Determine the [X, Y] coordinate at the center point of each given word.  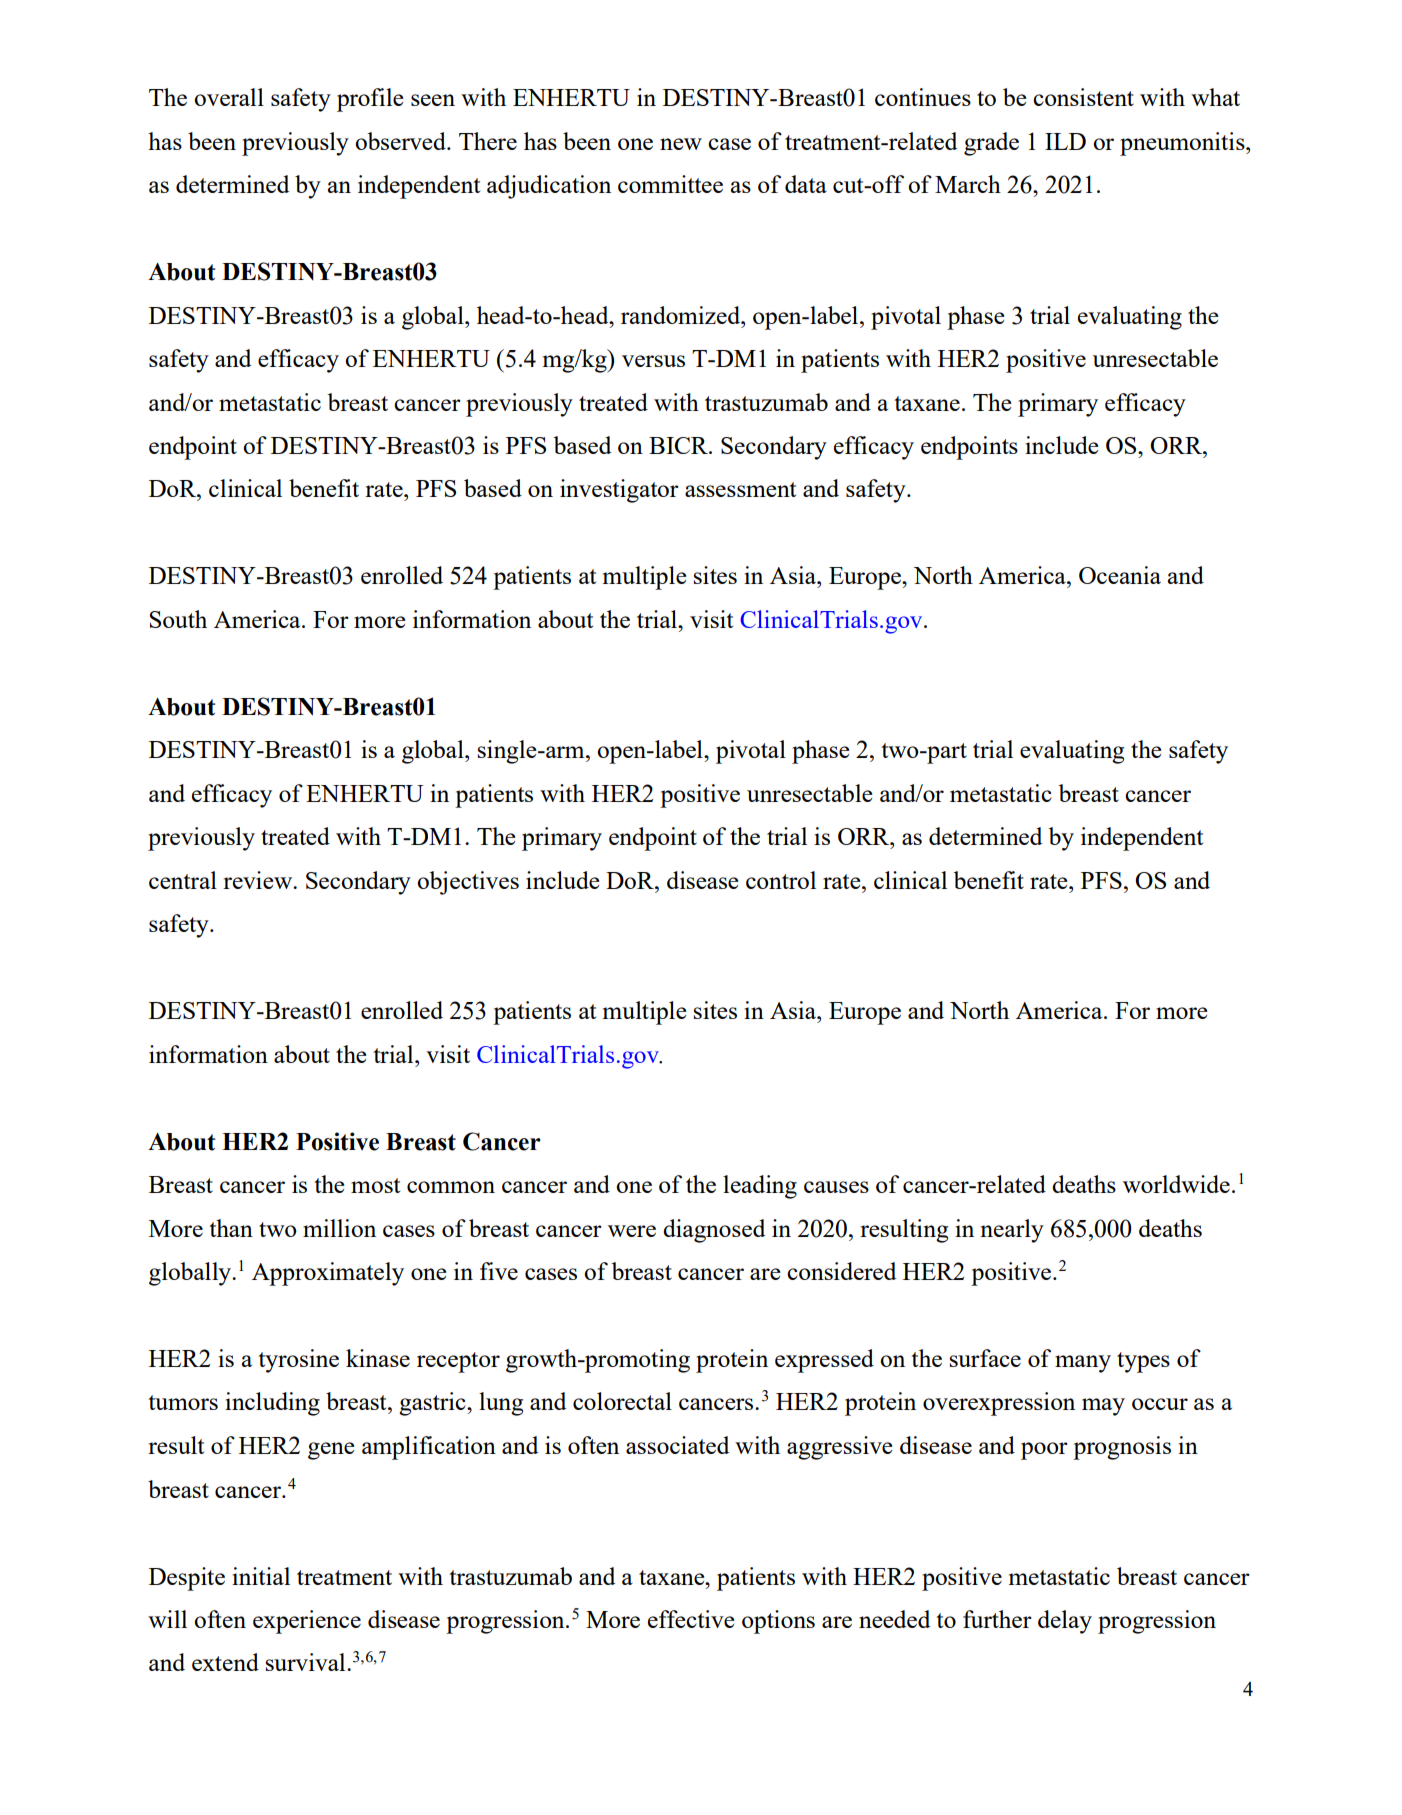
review [259, 880]
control [781, 880]
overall [229, 97]
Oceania [1120, 575]
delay [1065, 1622]
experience [307, 1622]
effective [691, 1619]
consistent [1083, 97]
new [681, 144]
